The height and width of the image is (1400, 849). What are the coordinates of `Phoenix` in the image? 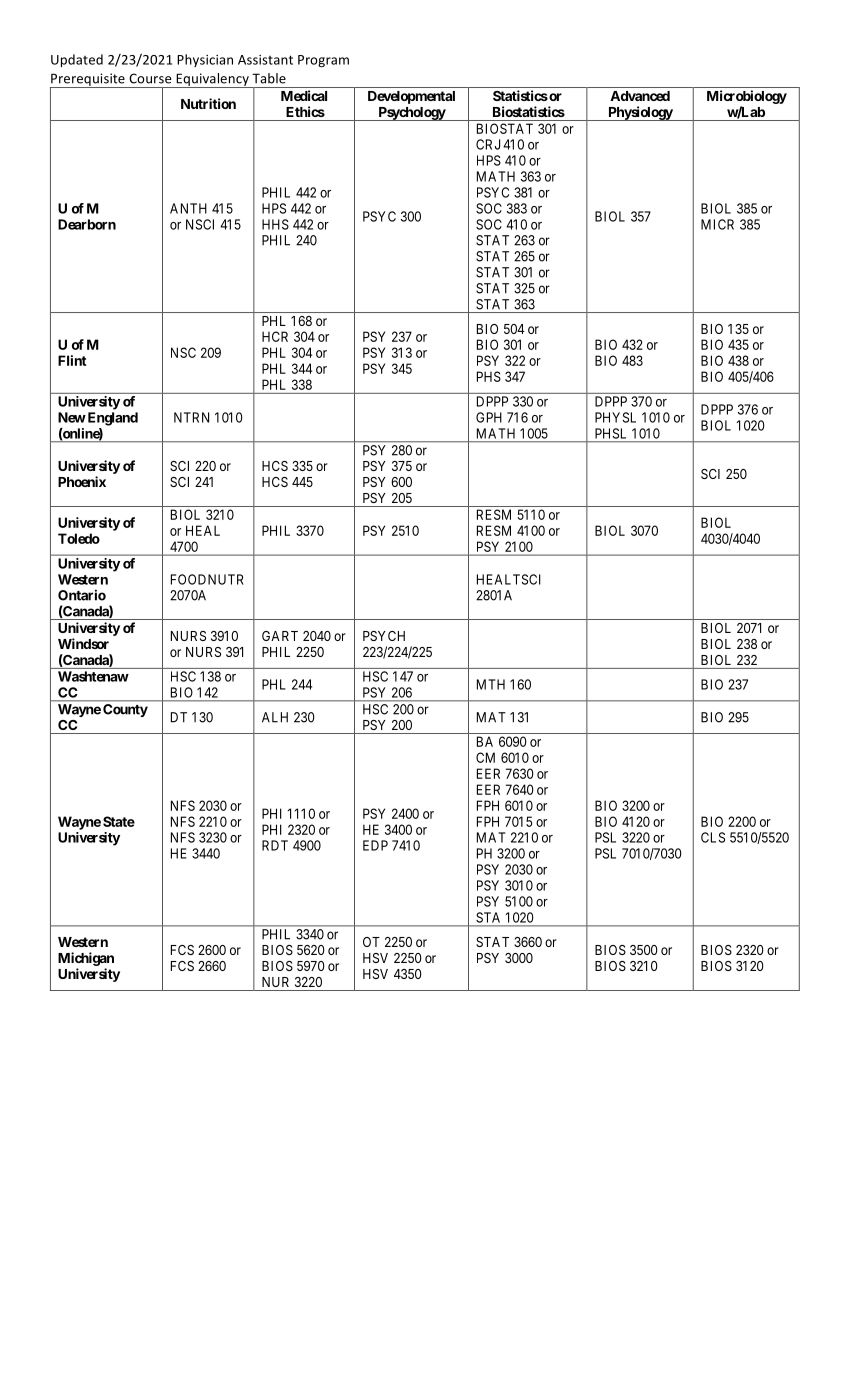 It's located at (82, 481).
